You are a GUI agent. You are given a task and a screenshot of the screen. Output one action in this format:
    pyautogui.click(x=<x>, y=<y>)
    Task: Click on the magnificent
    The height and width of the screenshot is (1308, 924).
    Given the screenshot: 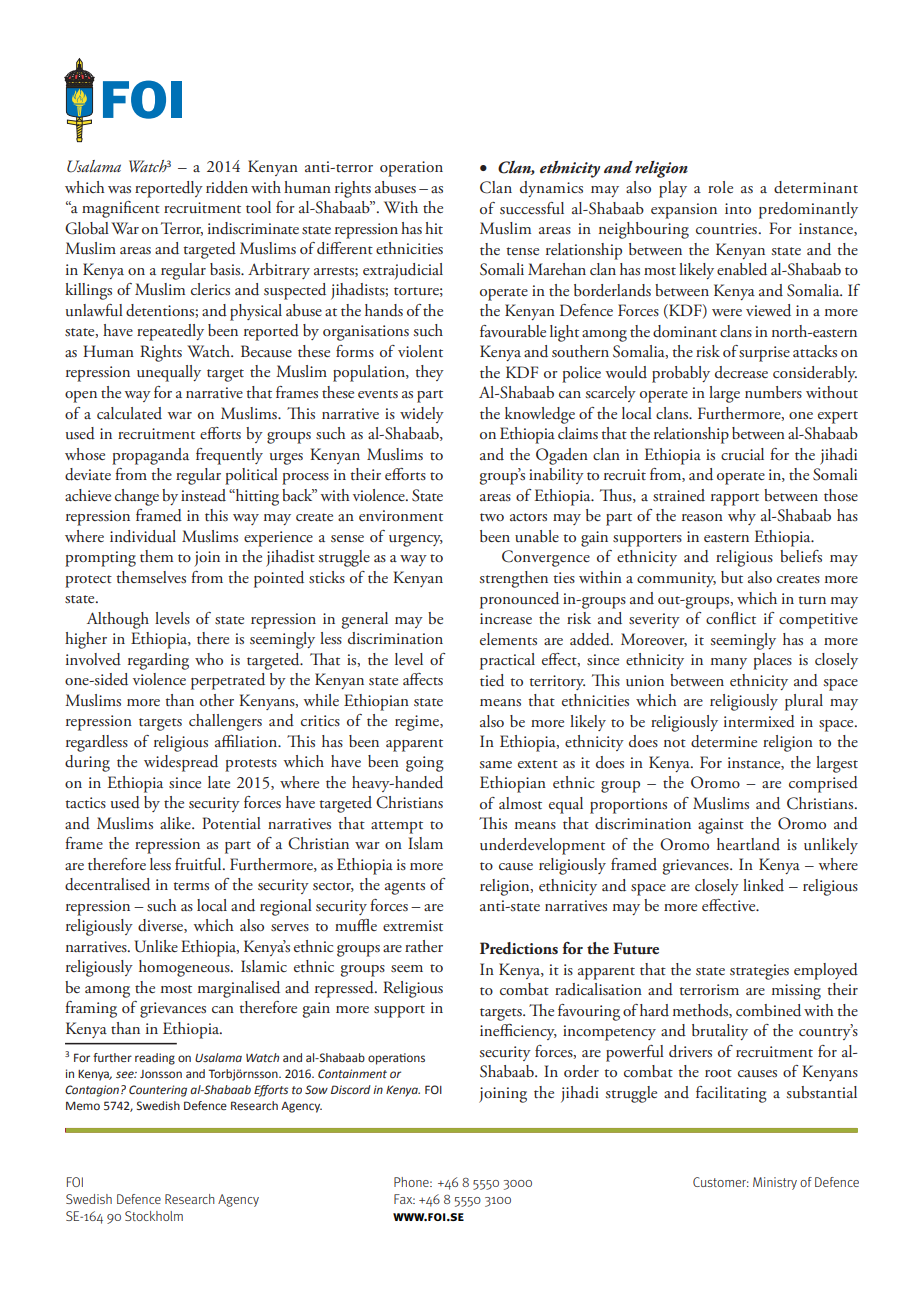 What is the action you would take?
    pyautogui.click(x=121, y=209)
